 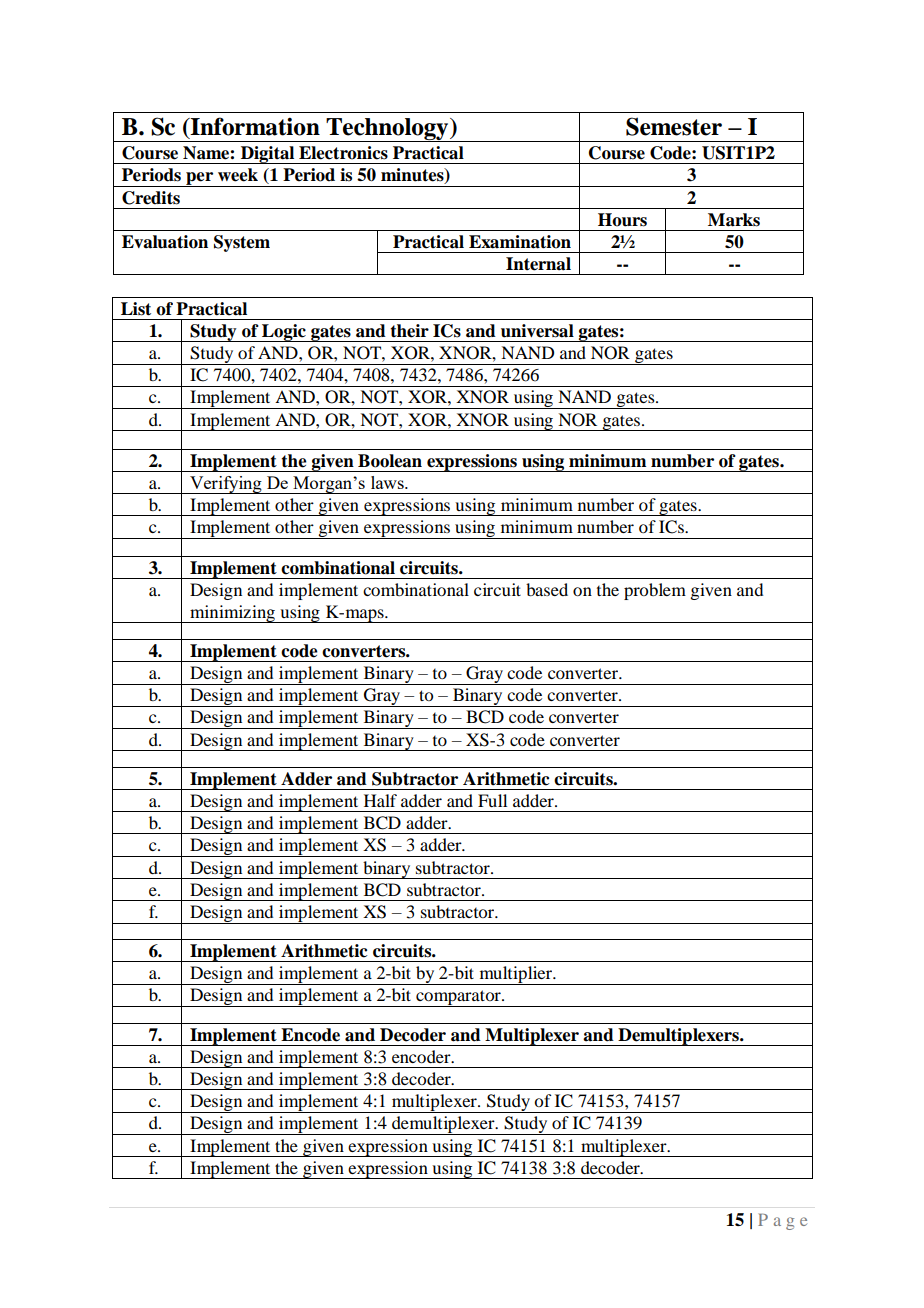 What do you see at coordinates (458, 998) in the document?
I see `comparator` at bounding box center [458, 998].
